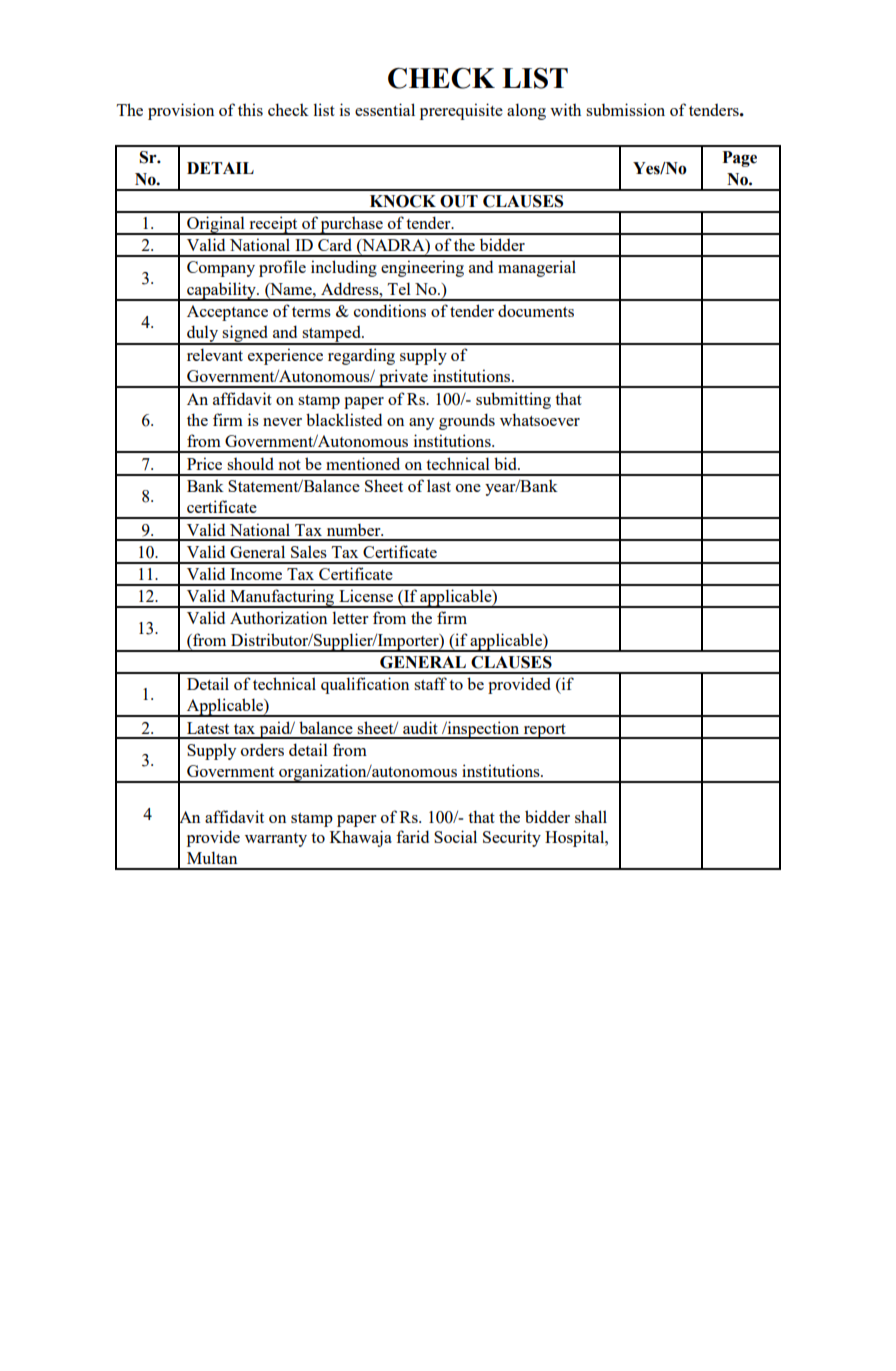 The width and height of the page is (896, 1371). I want to click on relevant, so click(215, 354).
